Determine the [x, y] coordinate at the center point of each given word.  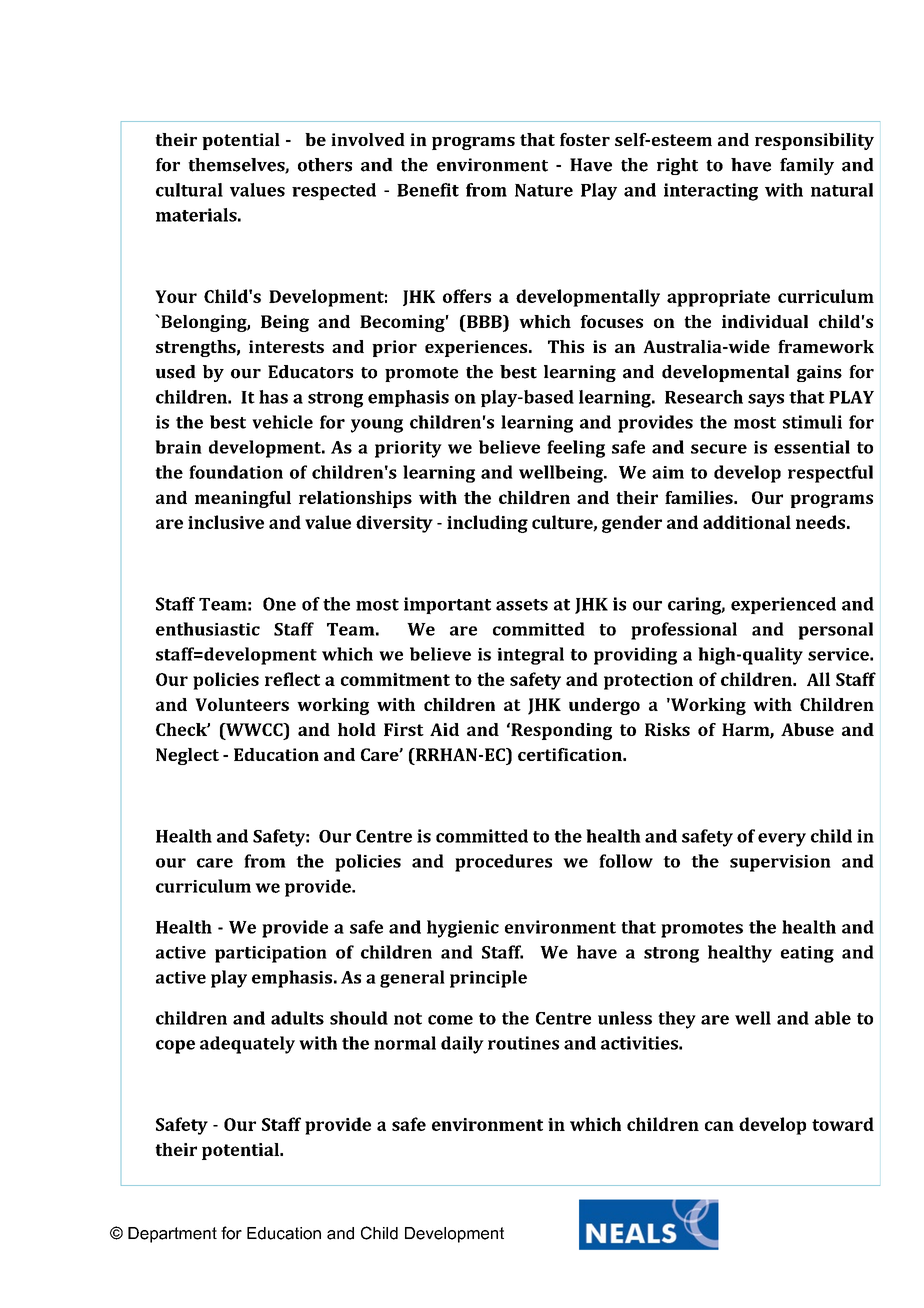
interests [286, 346]
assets [522, 605]
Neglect [187, 756]
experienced [783, 605]
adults [297, 1018]
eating [807, 954]
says [766, 400]
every [782, 840]
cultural [189, 190]
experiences [477, 348]
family [807, 166]
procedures [503, 863]
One [279, 604]
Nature [544, 190]
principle [488, 979]
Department [172, 1235]
